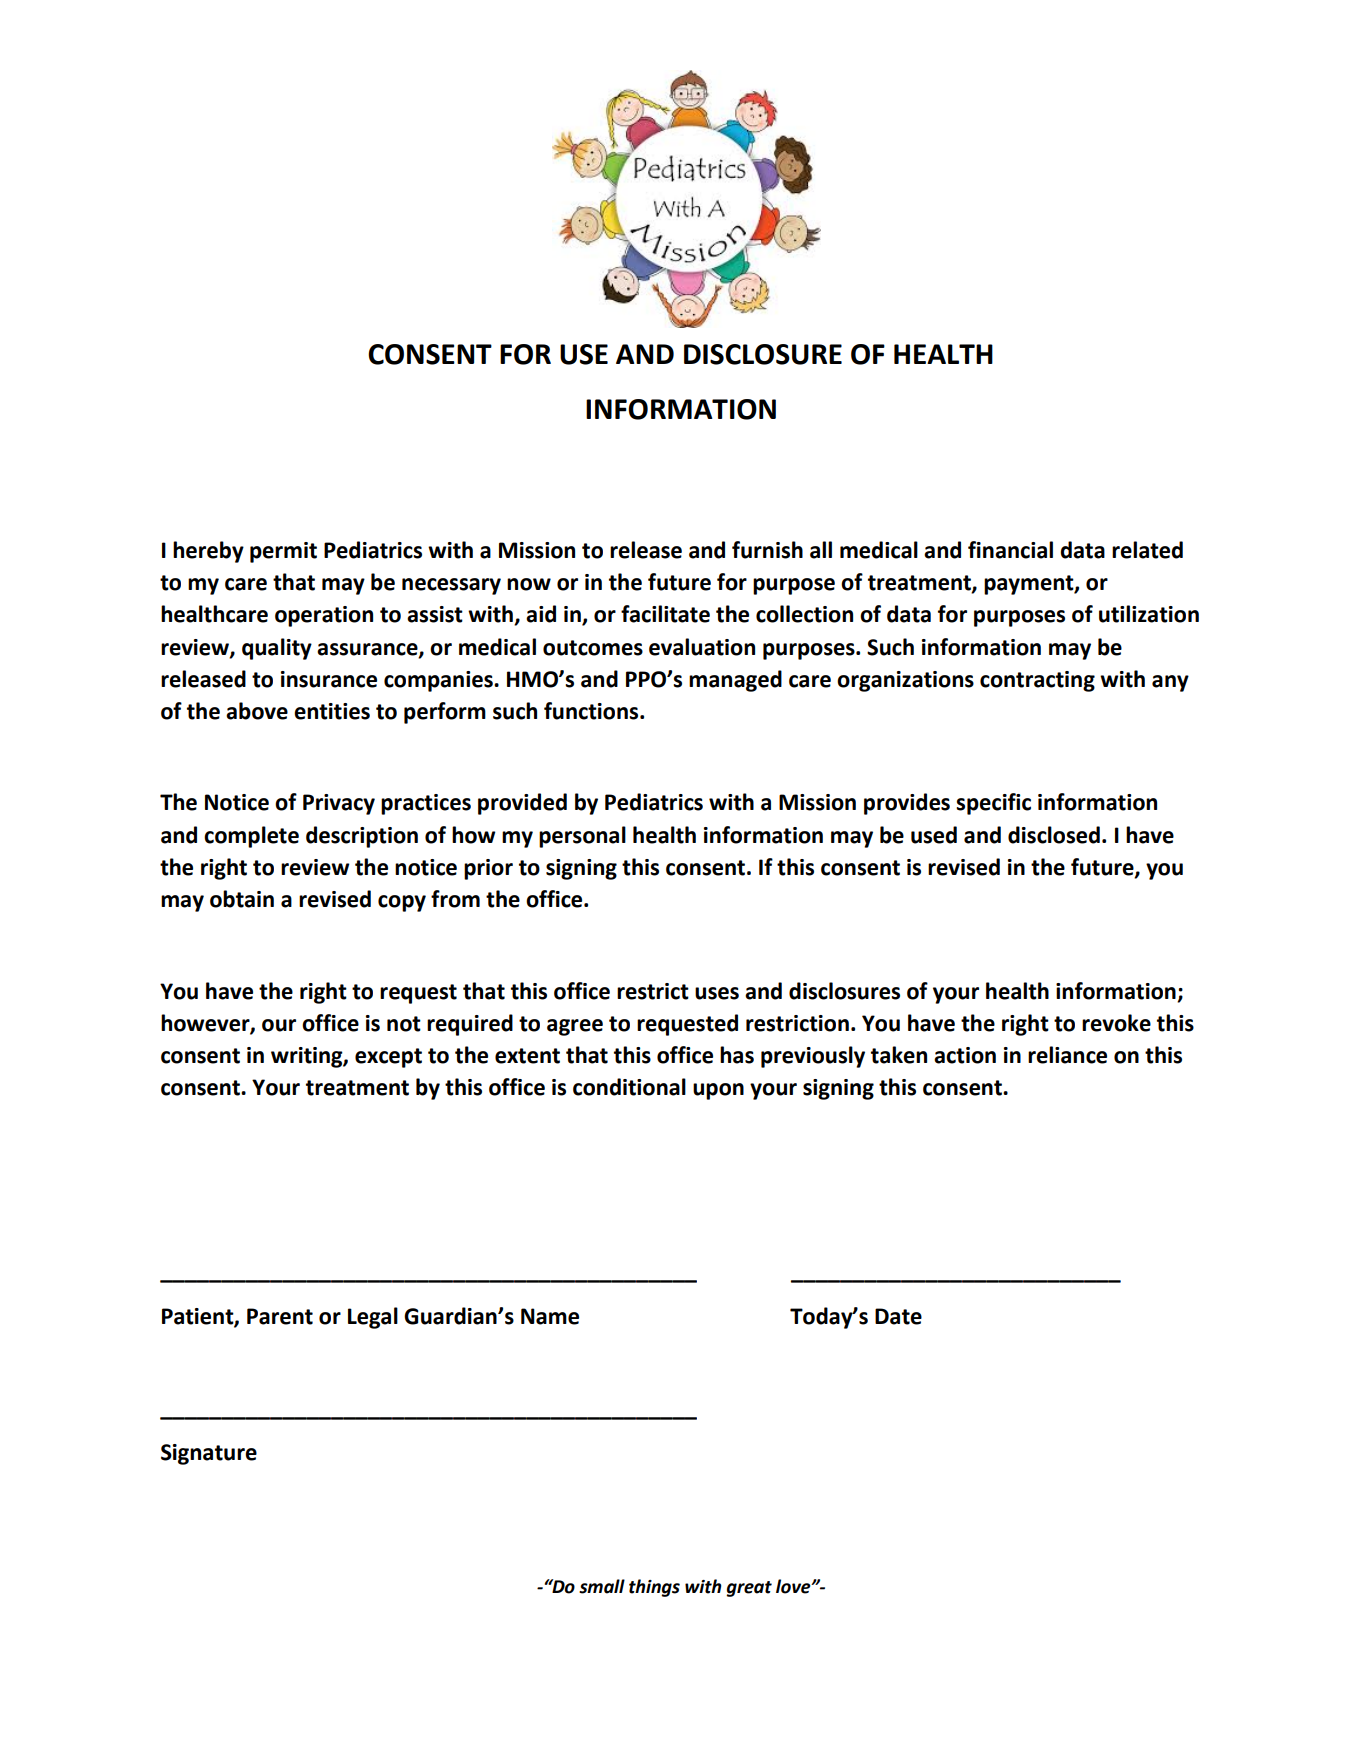  I want to click on financial, so click(1010, 550).
